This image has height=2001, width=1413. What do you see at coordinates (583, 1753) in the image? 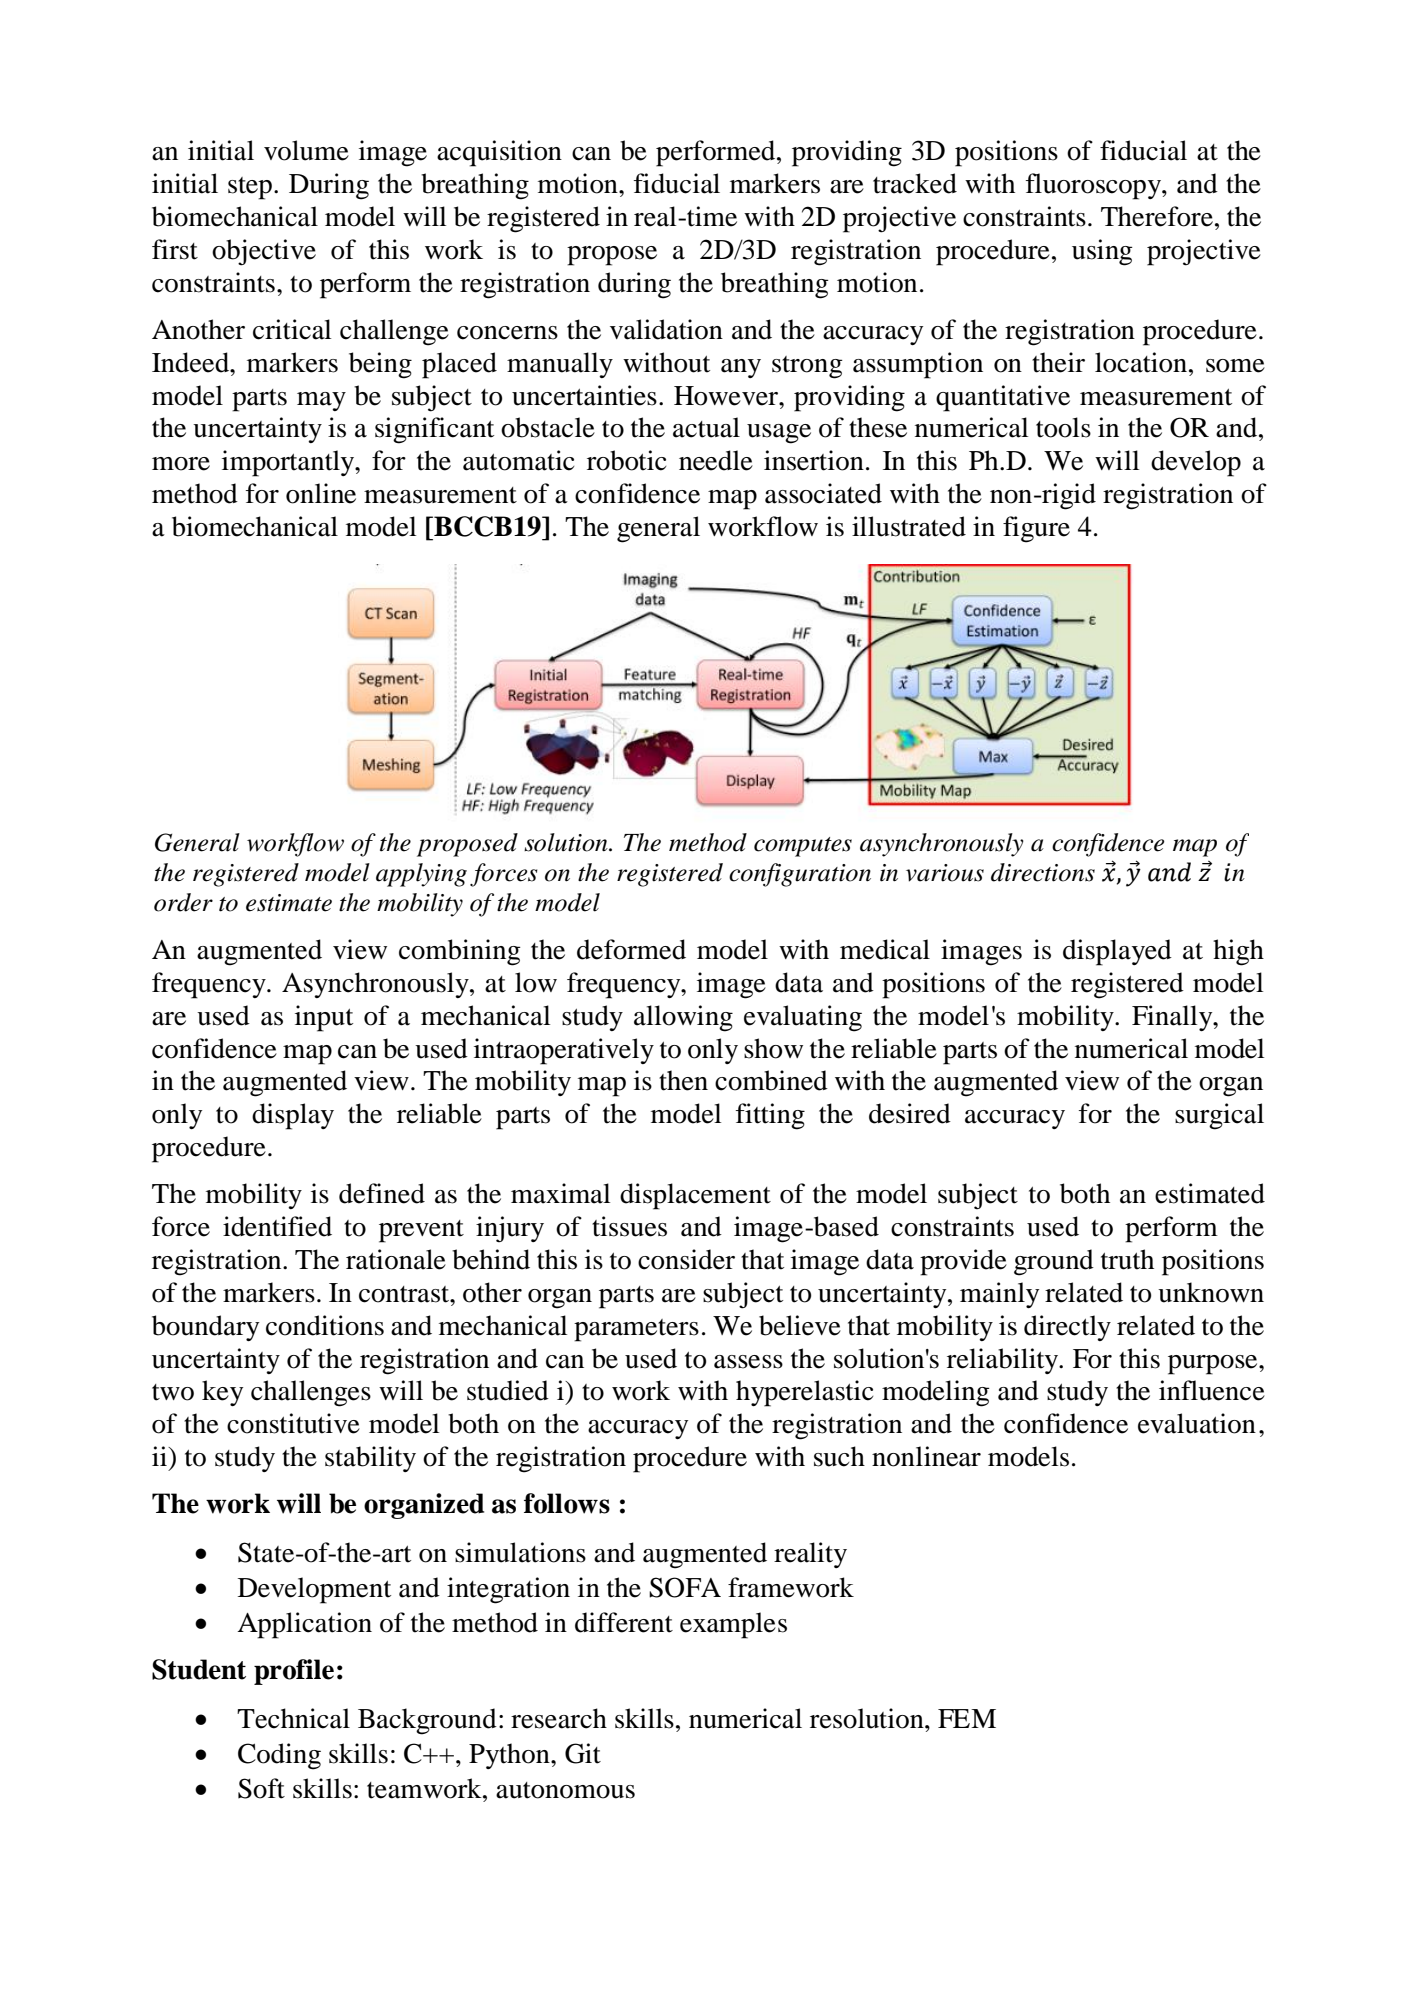
I see `Git` at bounding box center [583, 1753].
